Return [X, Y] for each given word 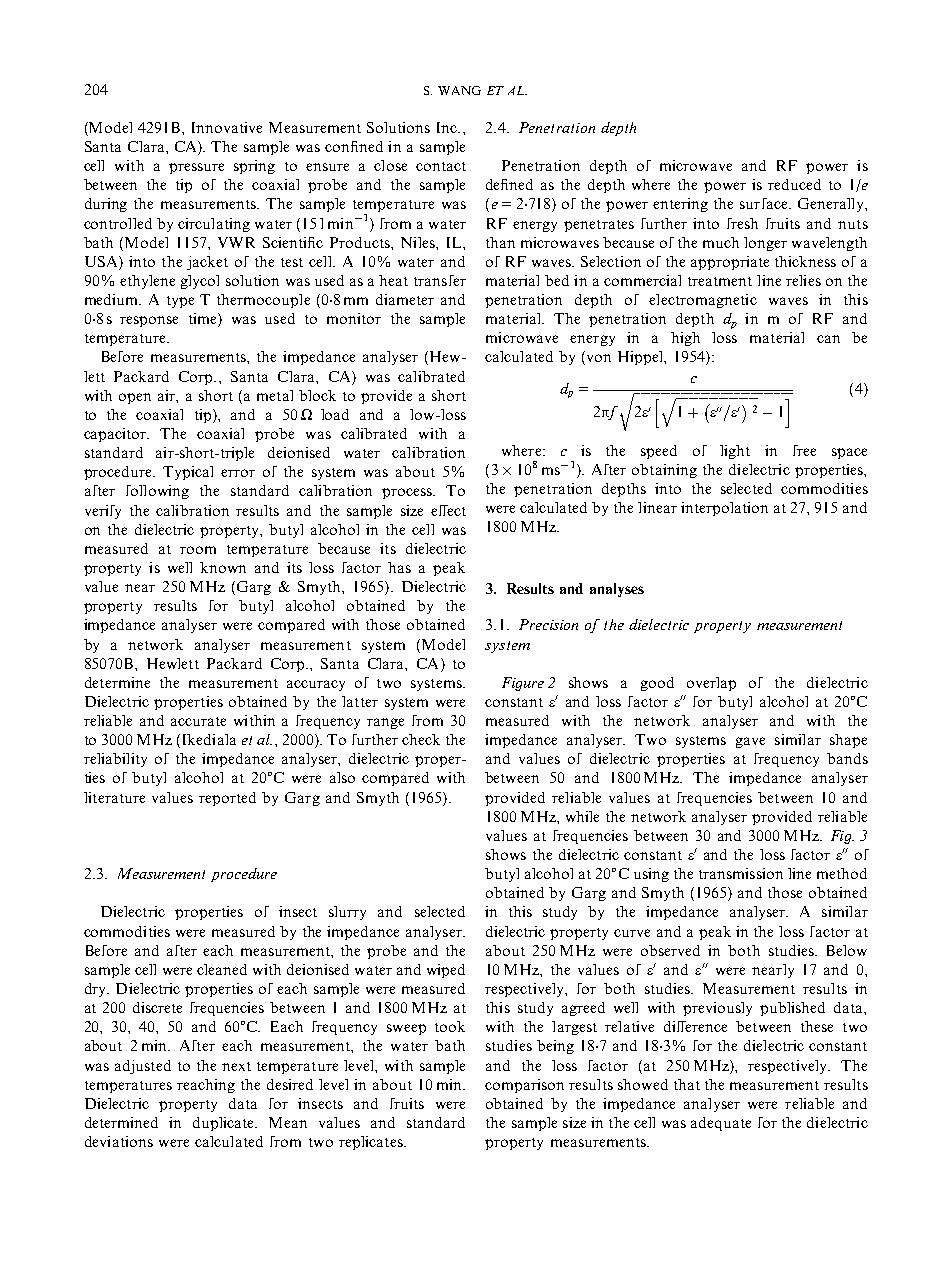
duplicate [225, 1124]
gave [750, 742]
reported [227, 799]
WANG [459, 90]
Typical [188, 473]
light [735, 452]
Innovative [227, 127]
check [421, 739]
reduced [794, 184]
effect [448, 510]
